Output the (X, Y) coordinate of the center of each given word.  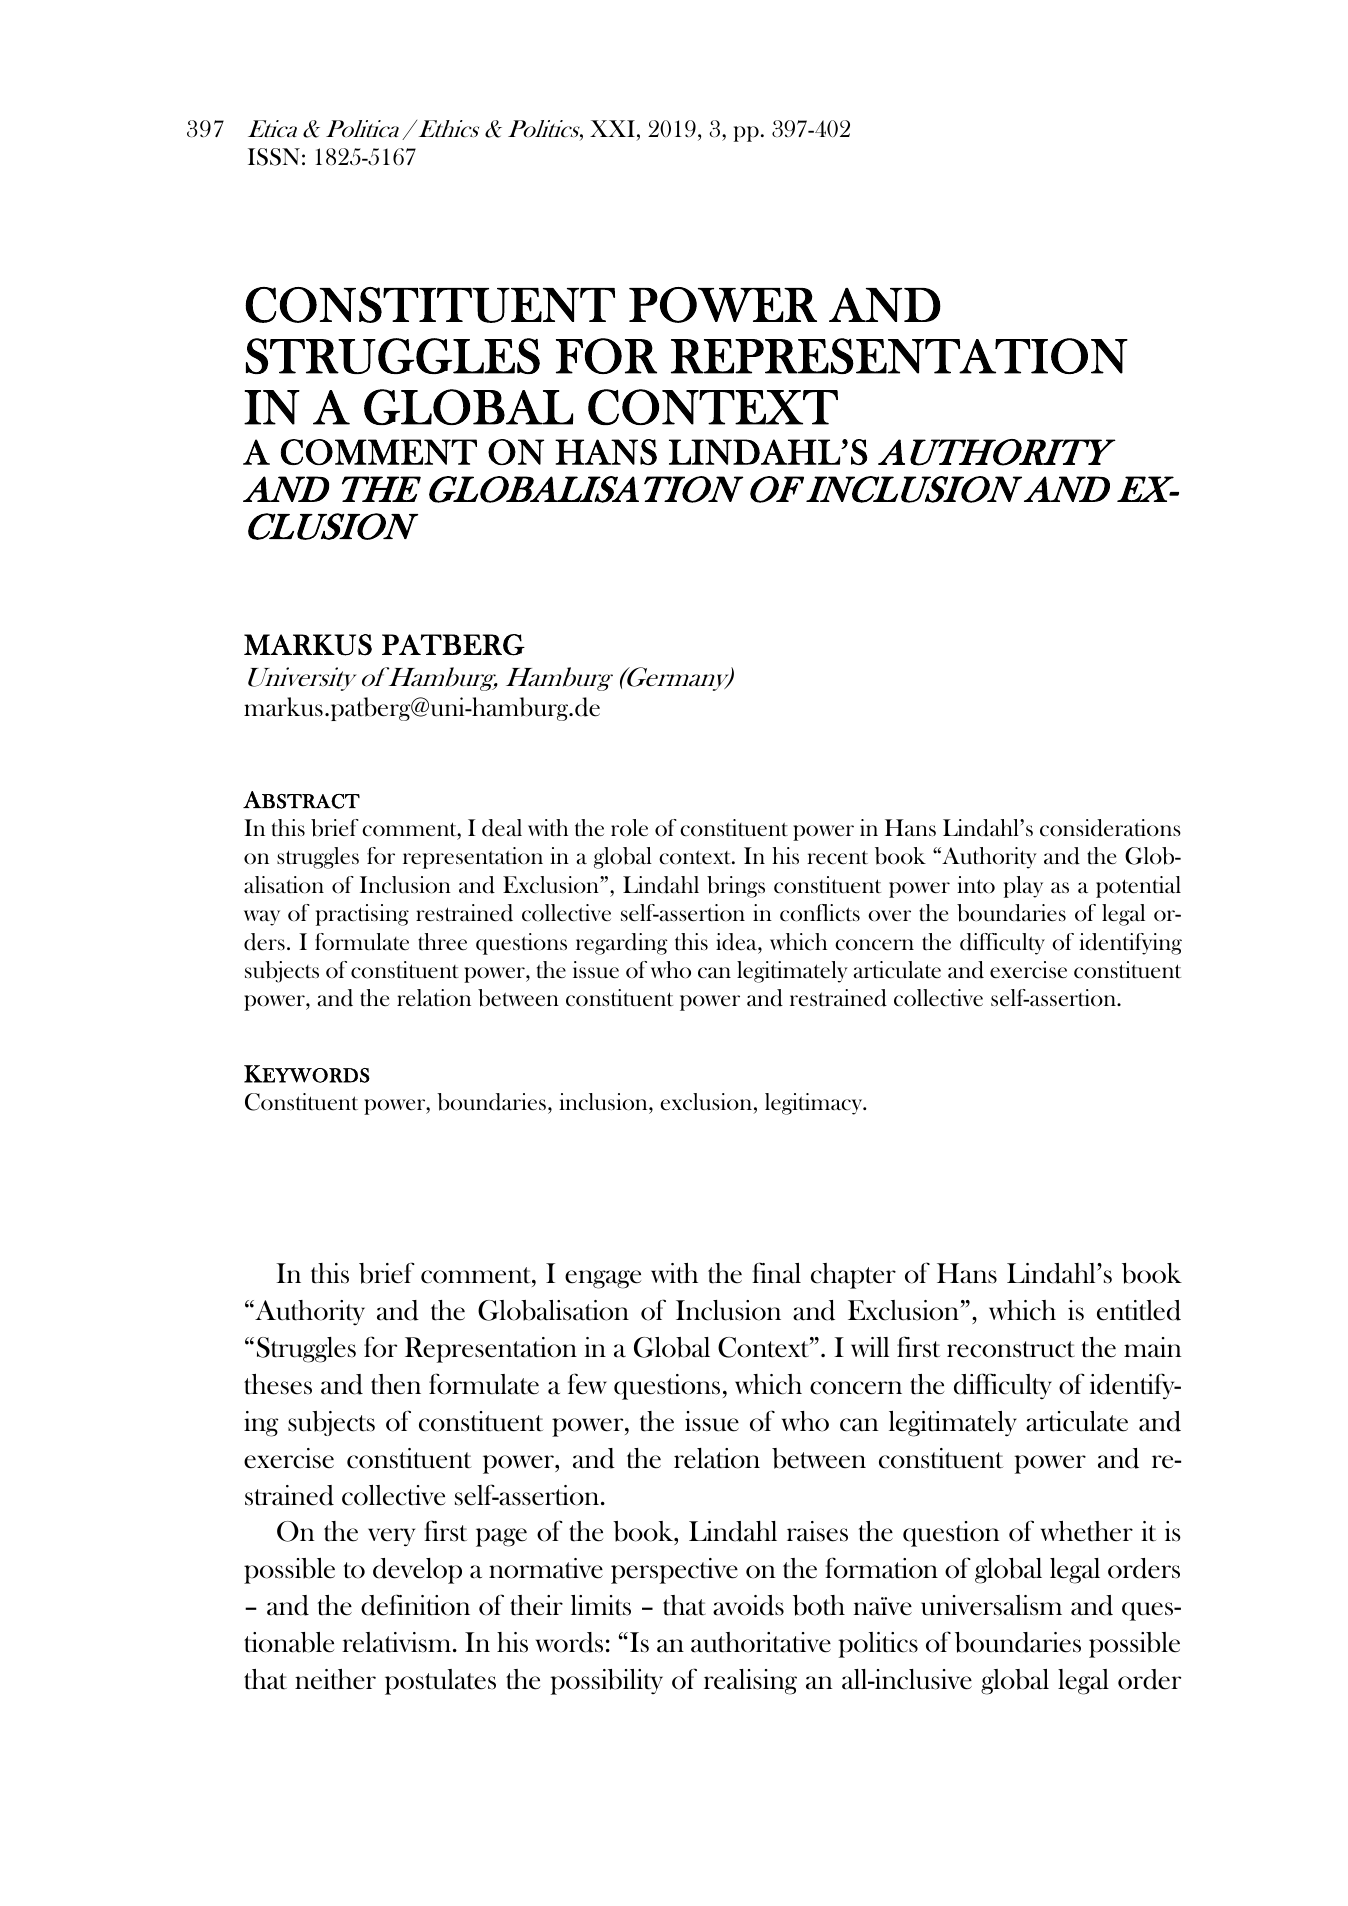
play (1023, 887)
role (629, 828)
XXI (612, 128)
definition (415, 1605)
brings (736, 887)
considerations (1110, 828)
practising (362, 915)
